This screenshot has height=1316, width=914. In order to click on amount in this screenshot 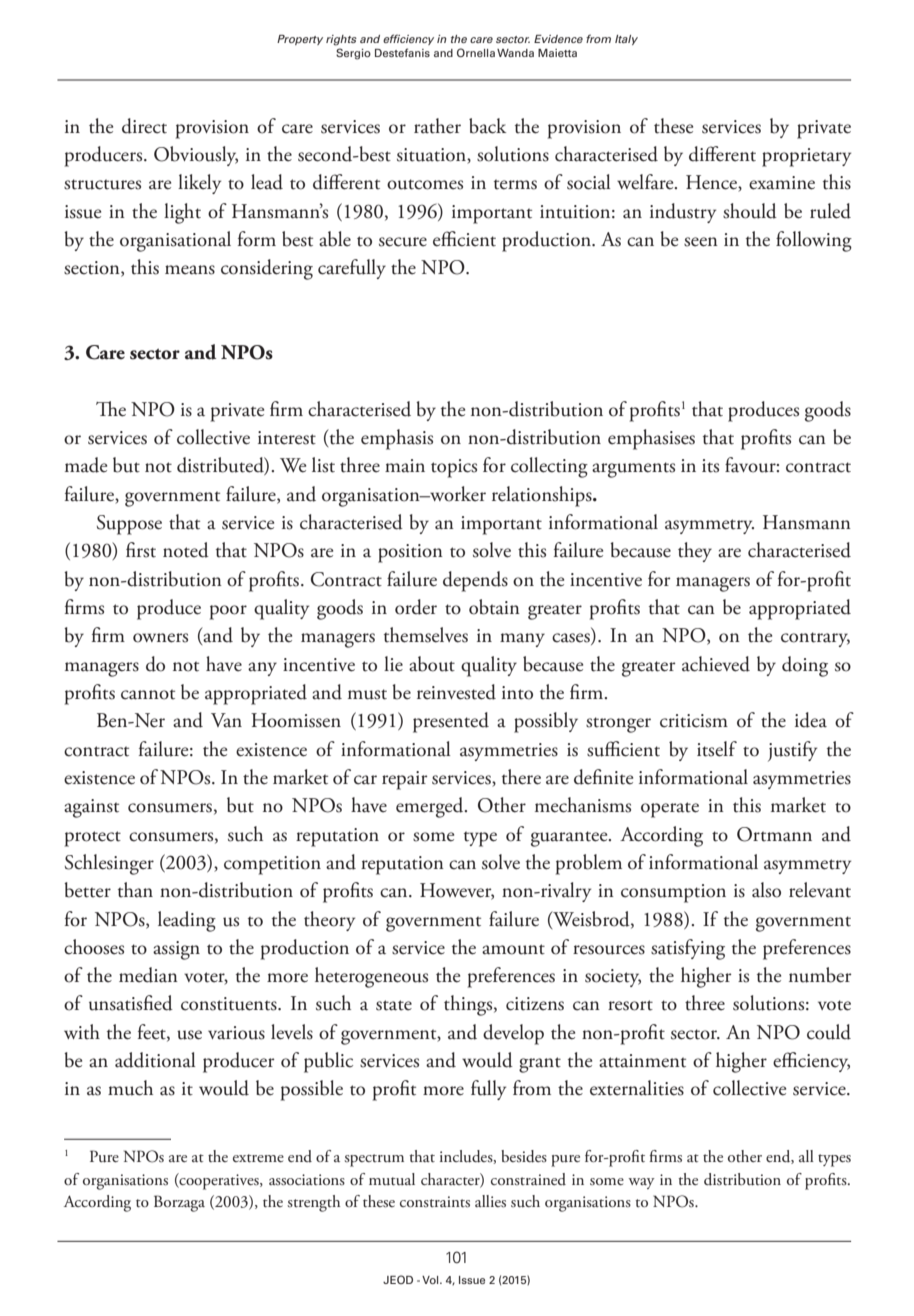, I will do `click(513, 949)`.
